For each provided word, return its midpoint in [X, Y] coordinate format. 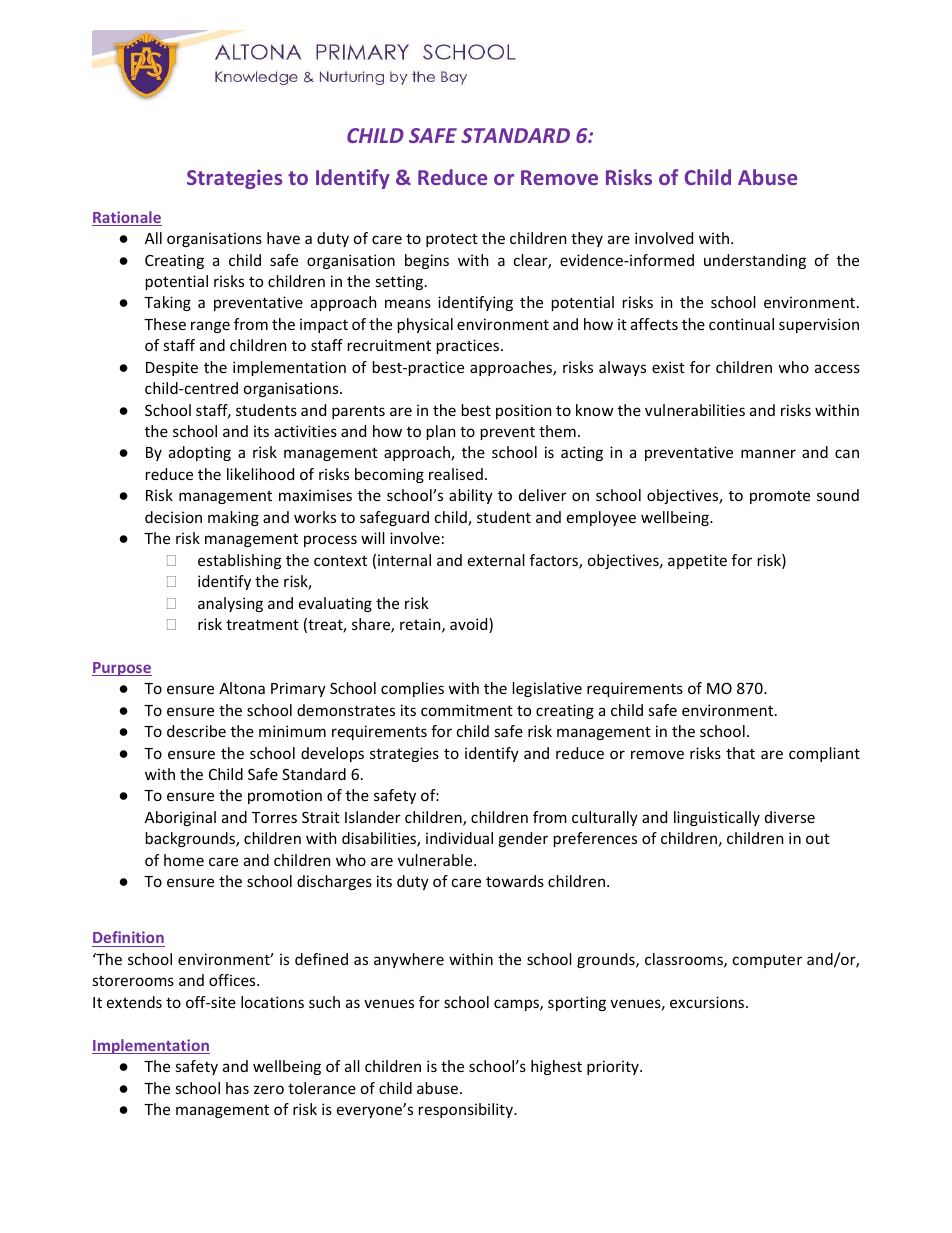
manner [768, 453]
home [184, 860]
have [283, 238]
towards [515, 881]
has [237, 1088]
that [740, 753]
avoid [470, 625]
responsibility [467, 1110]
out [818, 838]
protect [452, 240]
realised [456, 474]
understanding [755, 261]
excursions [708, 1002]
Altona [242, 688]
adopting [200, 453]
